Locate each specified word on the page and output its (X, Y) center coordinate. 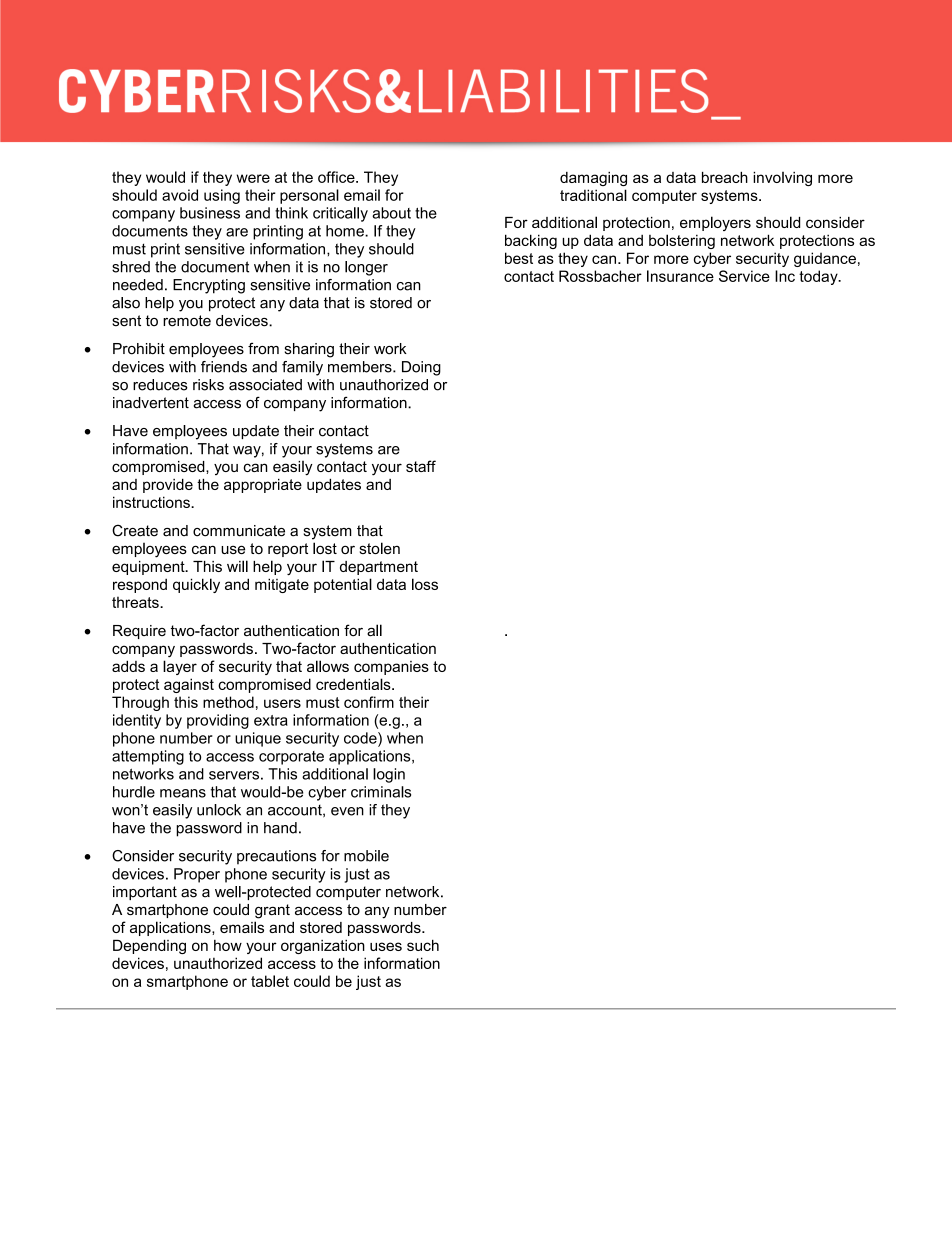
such (423, 945)
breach (725, 177)
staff (421, 466)
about (391, 213)
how (228, 945)
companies (391, 668)
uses (386, 946)
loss (425, 584)
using (222, 196)
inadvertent (151, 403)
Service (744, 276)
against (189, 685)
